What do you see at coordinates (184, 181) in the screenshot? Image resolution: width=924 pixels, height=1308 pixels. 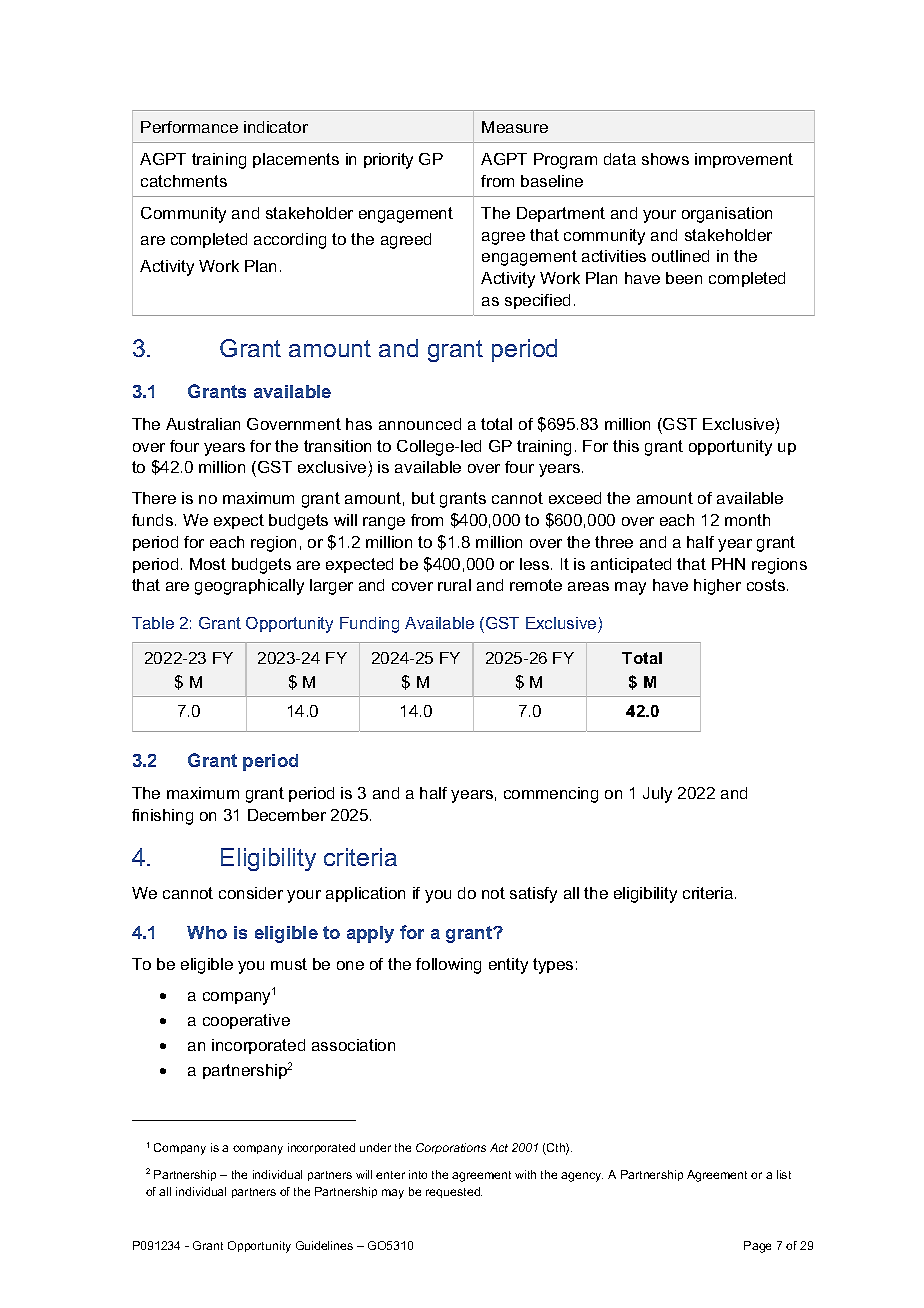 I see `catchments` at bounding box center [184, 181].
